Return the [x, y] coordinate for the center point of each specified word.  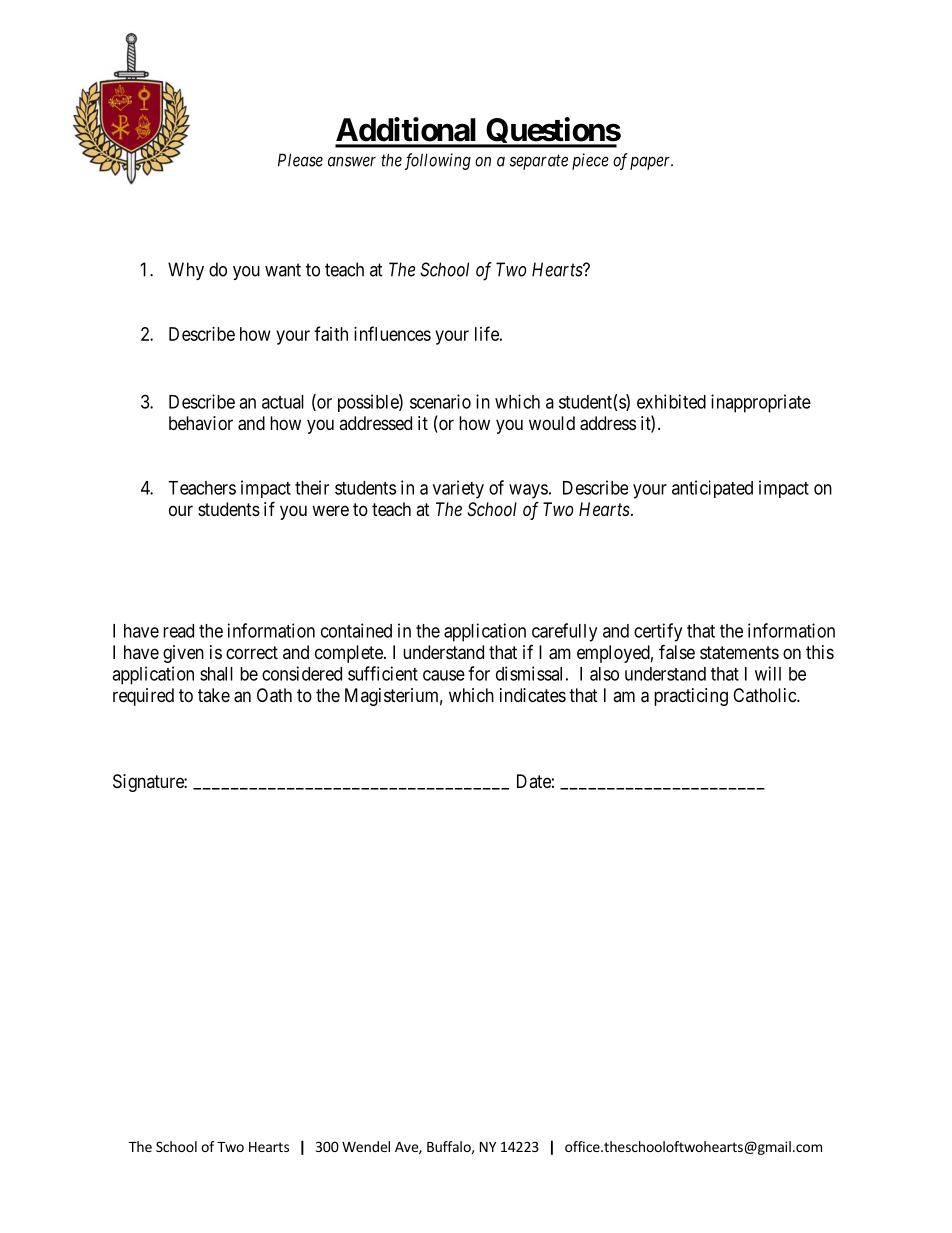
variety [458, 489]
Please [300, 160]
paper [651, 163]
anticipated [712, 489]
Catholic [765, 695]
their [312, 487]
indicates [533, 695]
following [438, 161]
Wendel [366, 1146]
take [214, 695]
